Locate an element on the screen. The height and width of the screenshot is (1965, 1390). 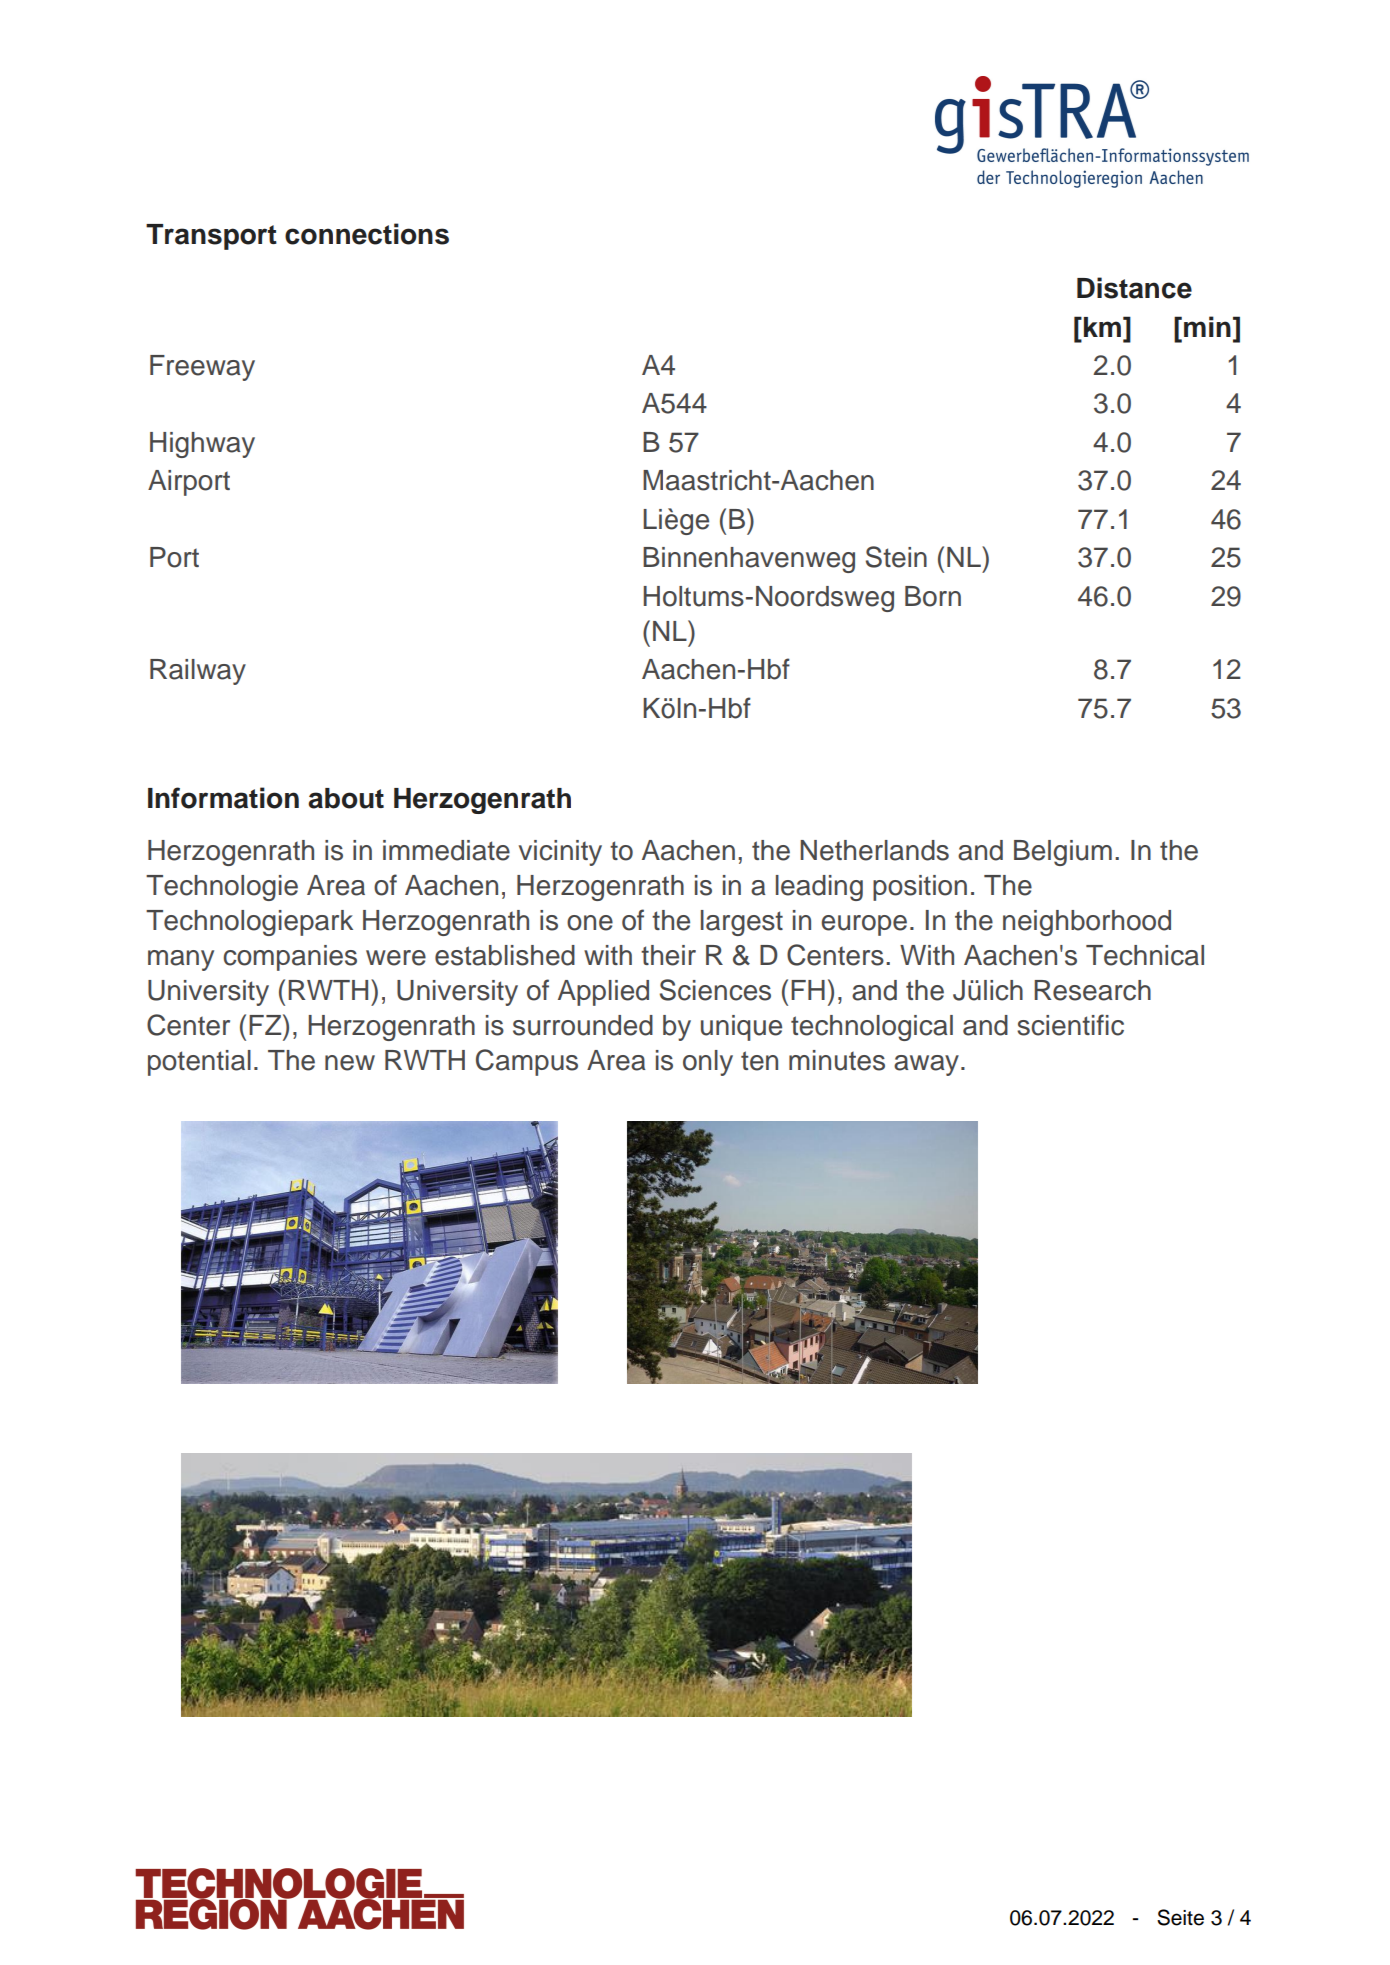
Stein is located at coordinates (896, 557).
